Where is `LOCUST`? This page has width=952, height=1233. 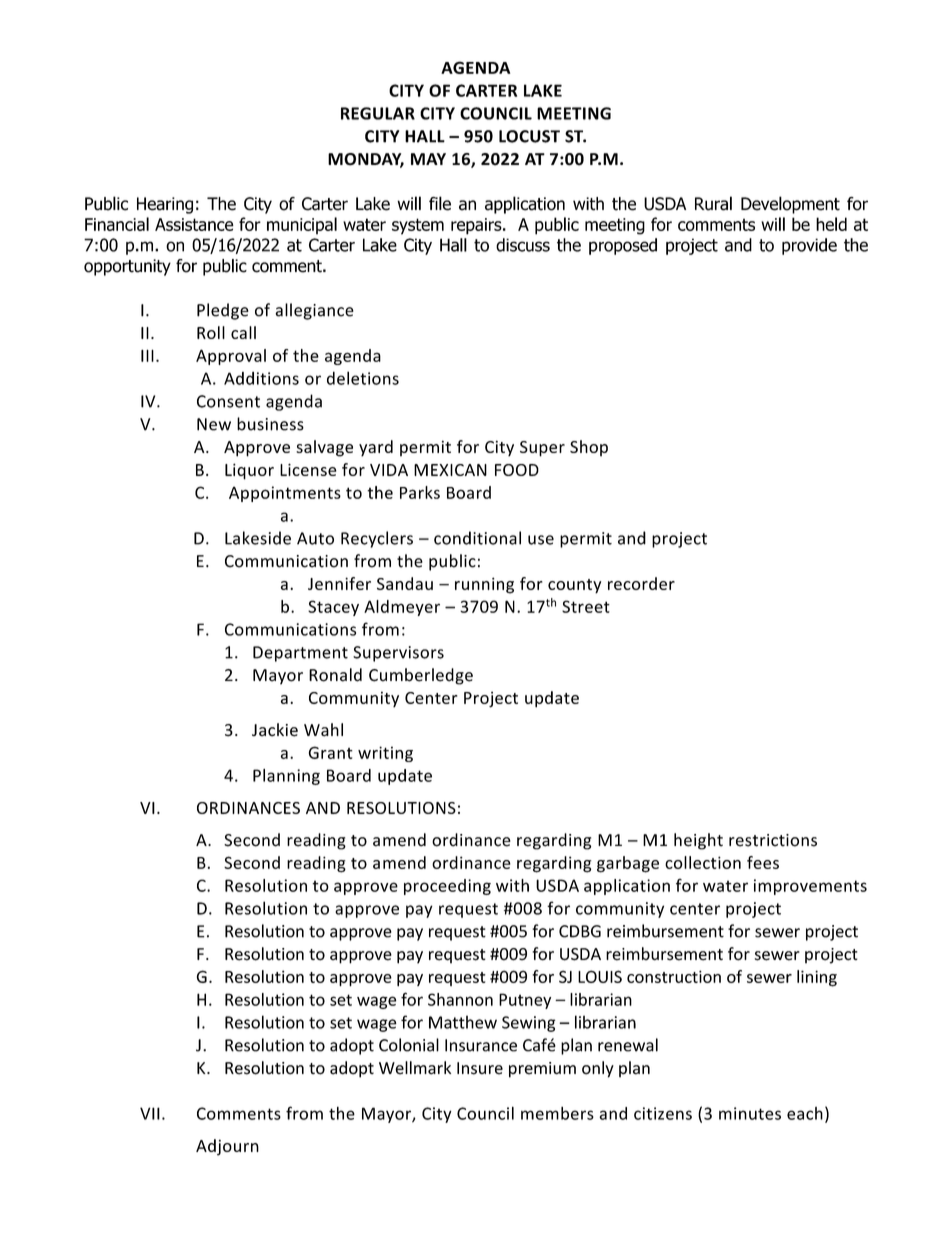 LOCUST is located at coordinates (529, 136).
